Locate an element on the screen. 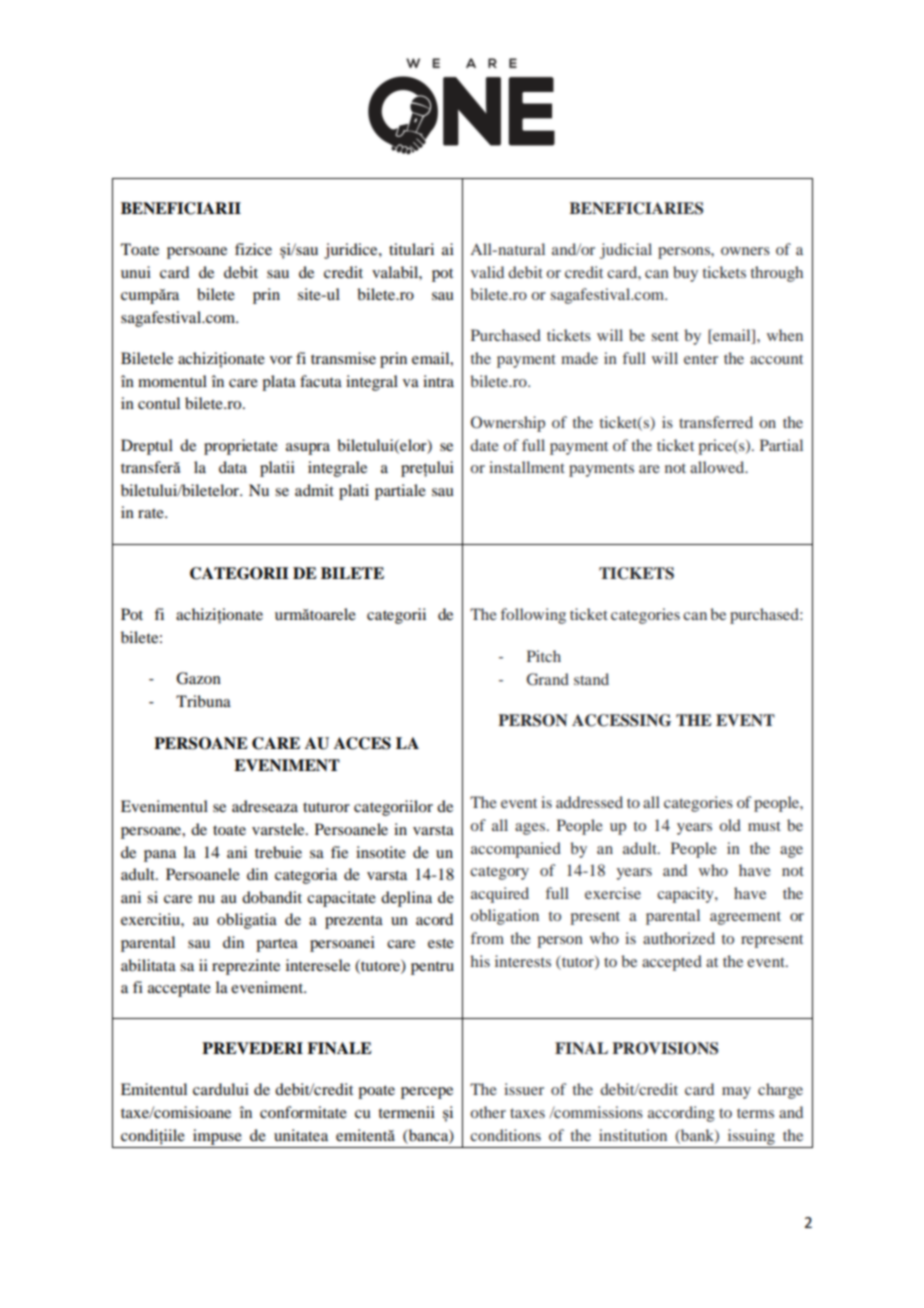 Image resolution: width=924 pixels, height=1308 pixels. other is located at coordinates (488, 1112).
